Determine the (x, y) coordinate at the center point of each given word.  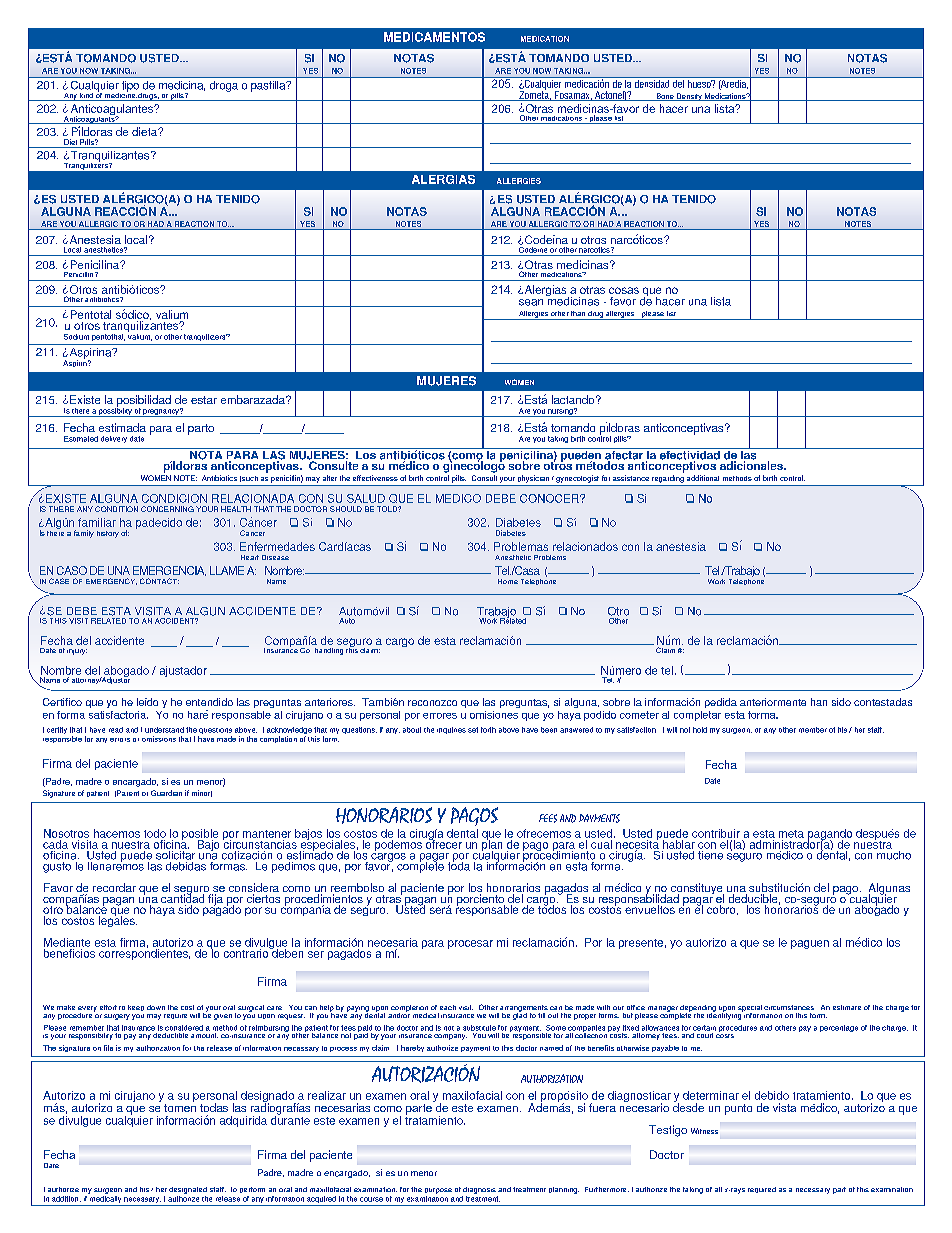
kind (86, 97)
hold (700, 730)
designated (188, 1190)
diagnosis (479, 1190)
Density (689, 97)
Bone (665, 97)
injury (77, 652)
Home (508, 581)
